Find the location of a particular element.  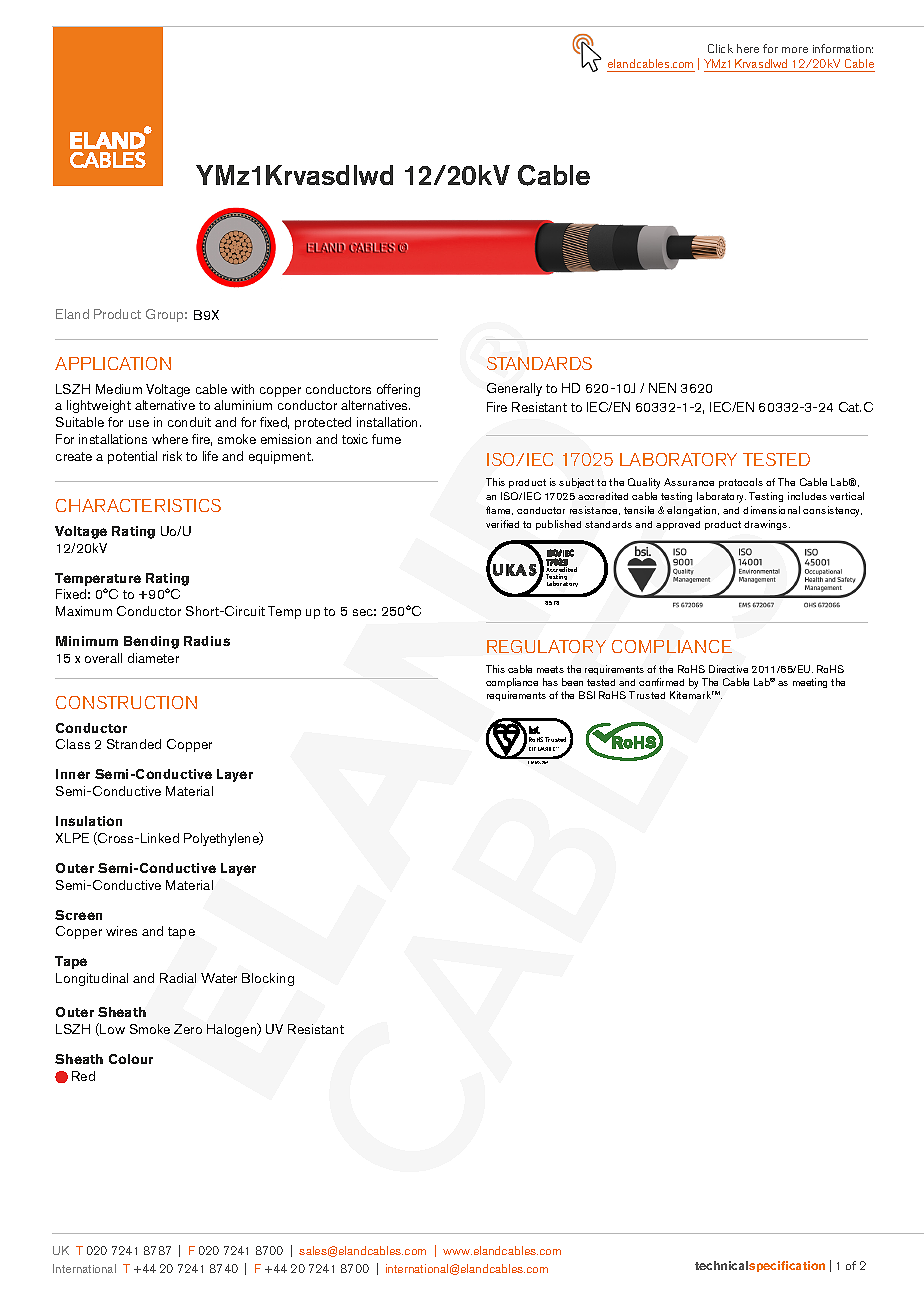

Bending is located at coordinates (151, 642).
